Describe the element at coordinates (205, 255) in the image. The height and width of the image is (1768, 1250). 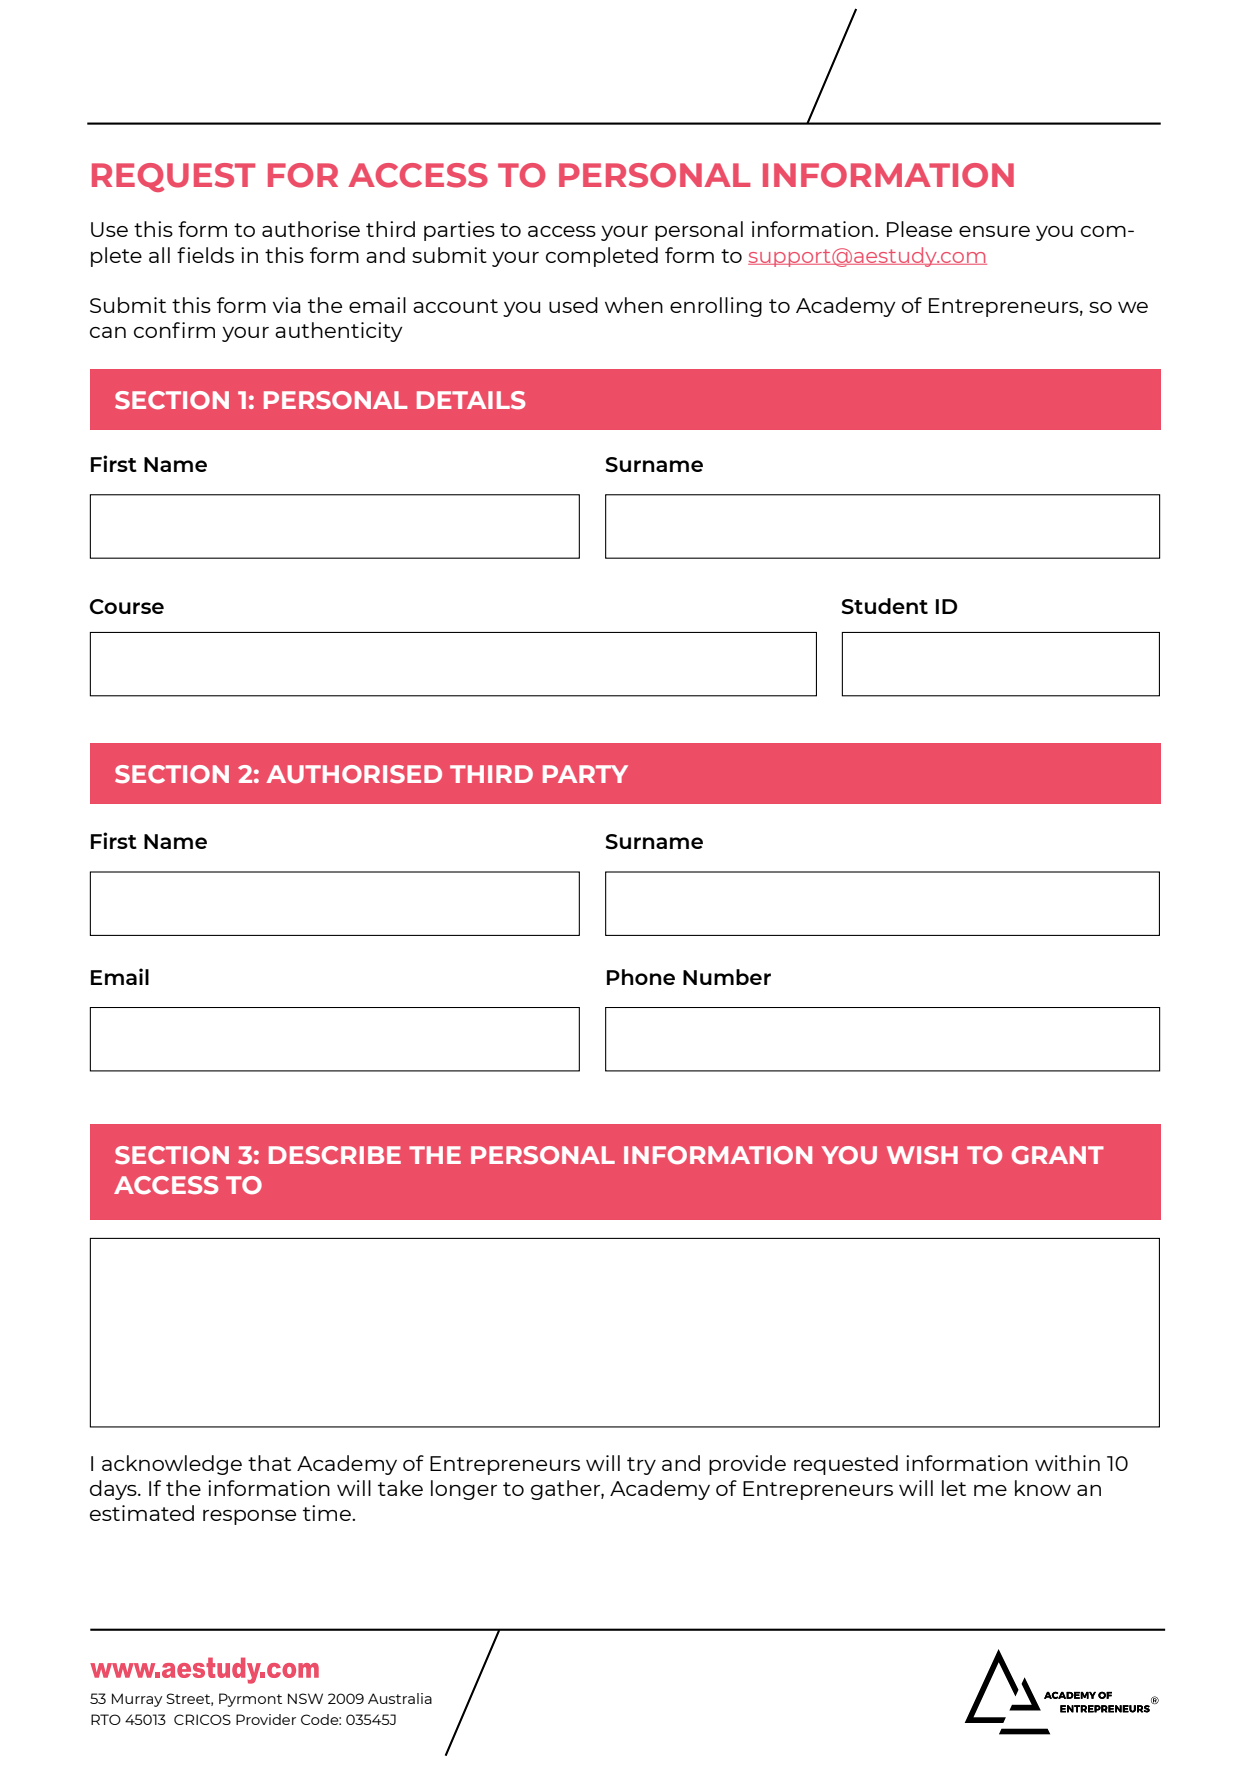
I see `fields` at that location.
